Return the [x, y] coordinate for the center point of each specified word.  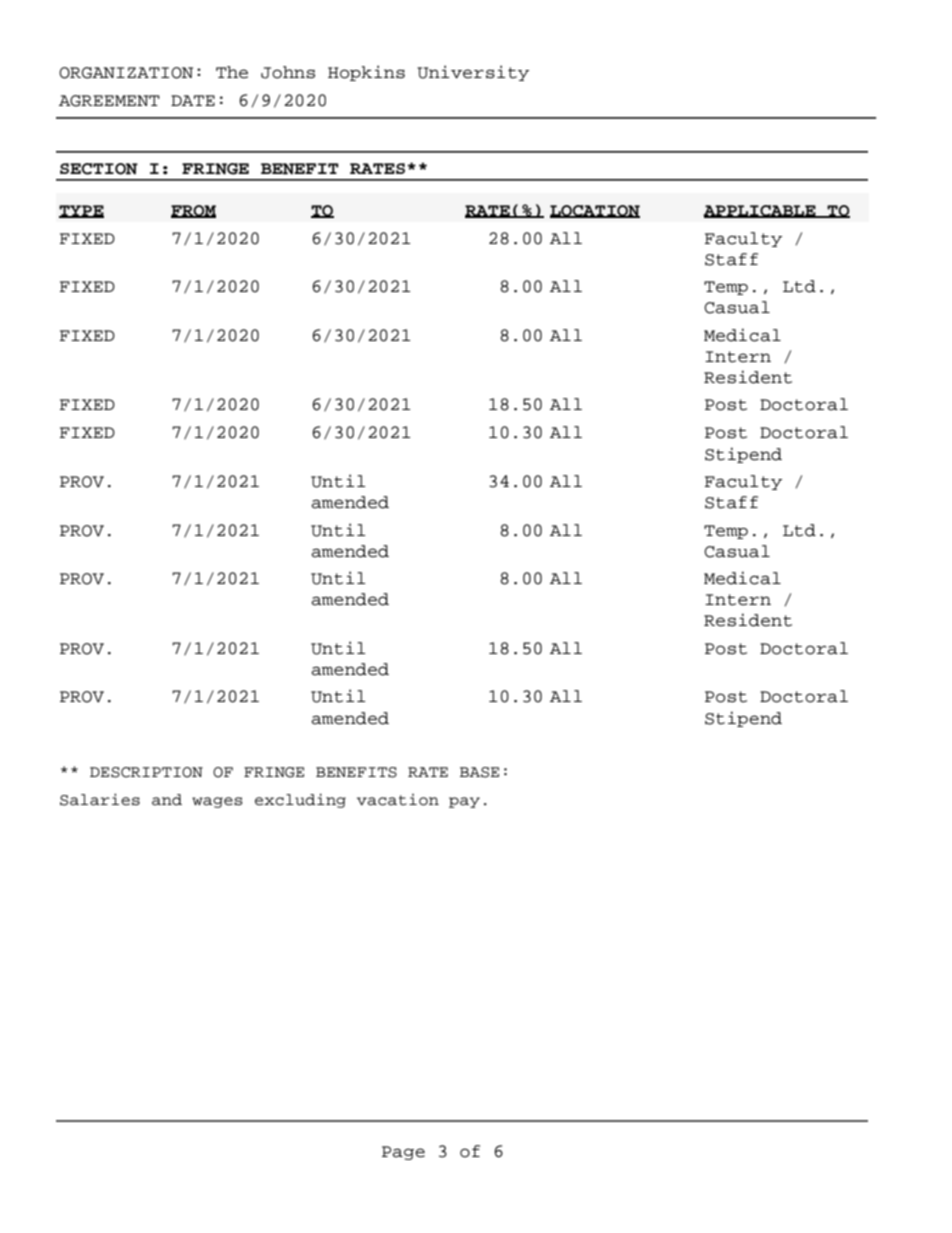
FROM [193, 211]
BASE [479, 772]
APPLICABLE [760, 211]
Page [403, 1153]
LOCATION [595, 211]
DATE [193, 100]
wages [217, 802]
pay [464, 802]
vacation [398, 800]
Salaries [100, 799]
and [167, 800]
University [473, 73]
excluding [300, 800]
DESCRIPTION [146, 772]
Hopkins [366, 73]
